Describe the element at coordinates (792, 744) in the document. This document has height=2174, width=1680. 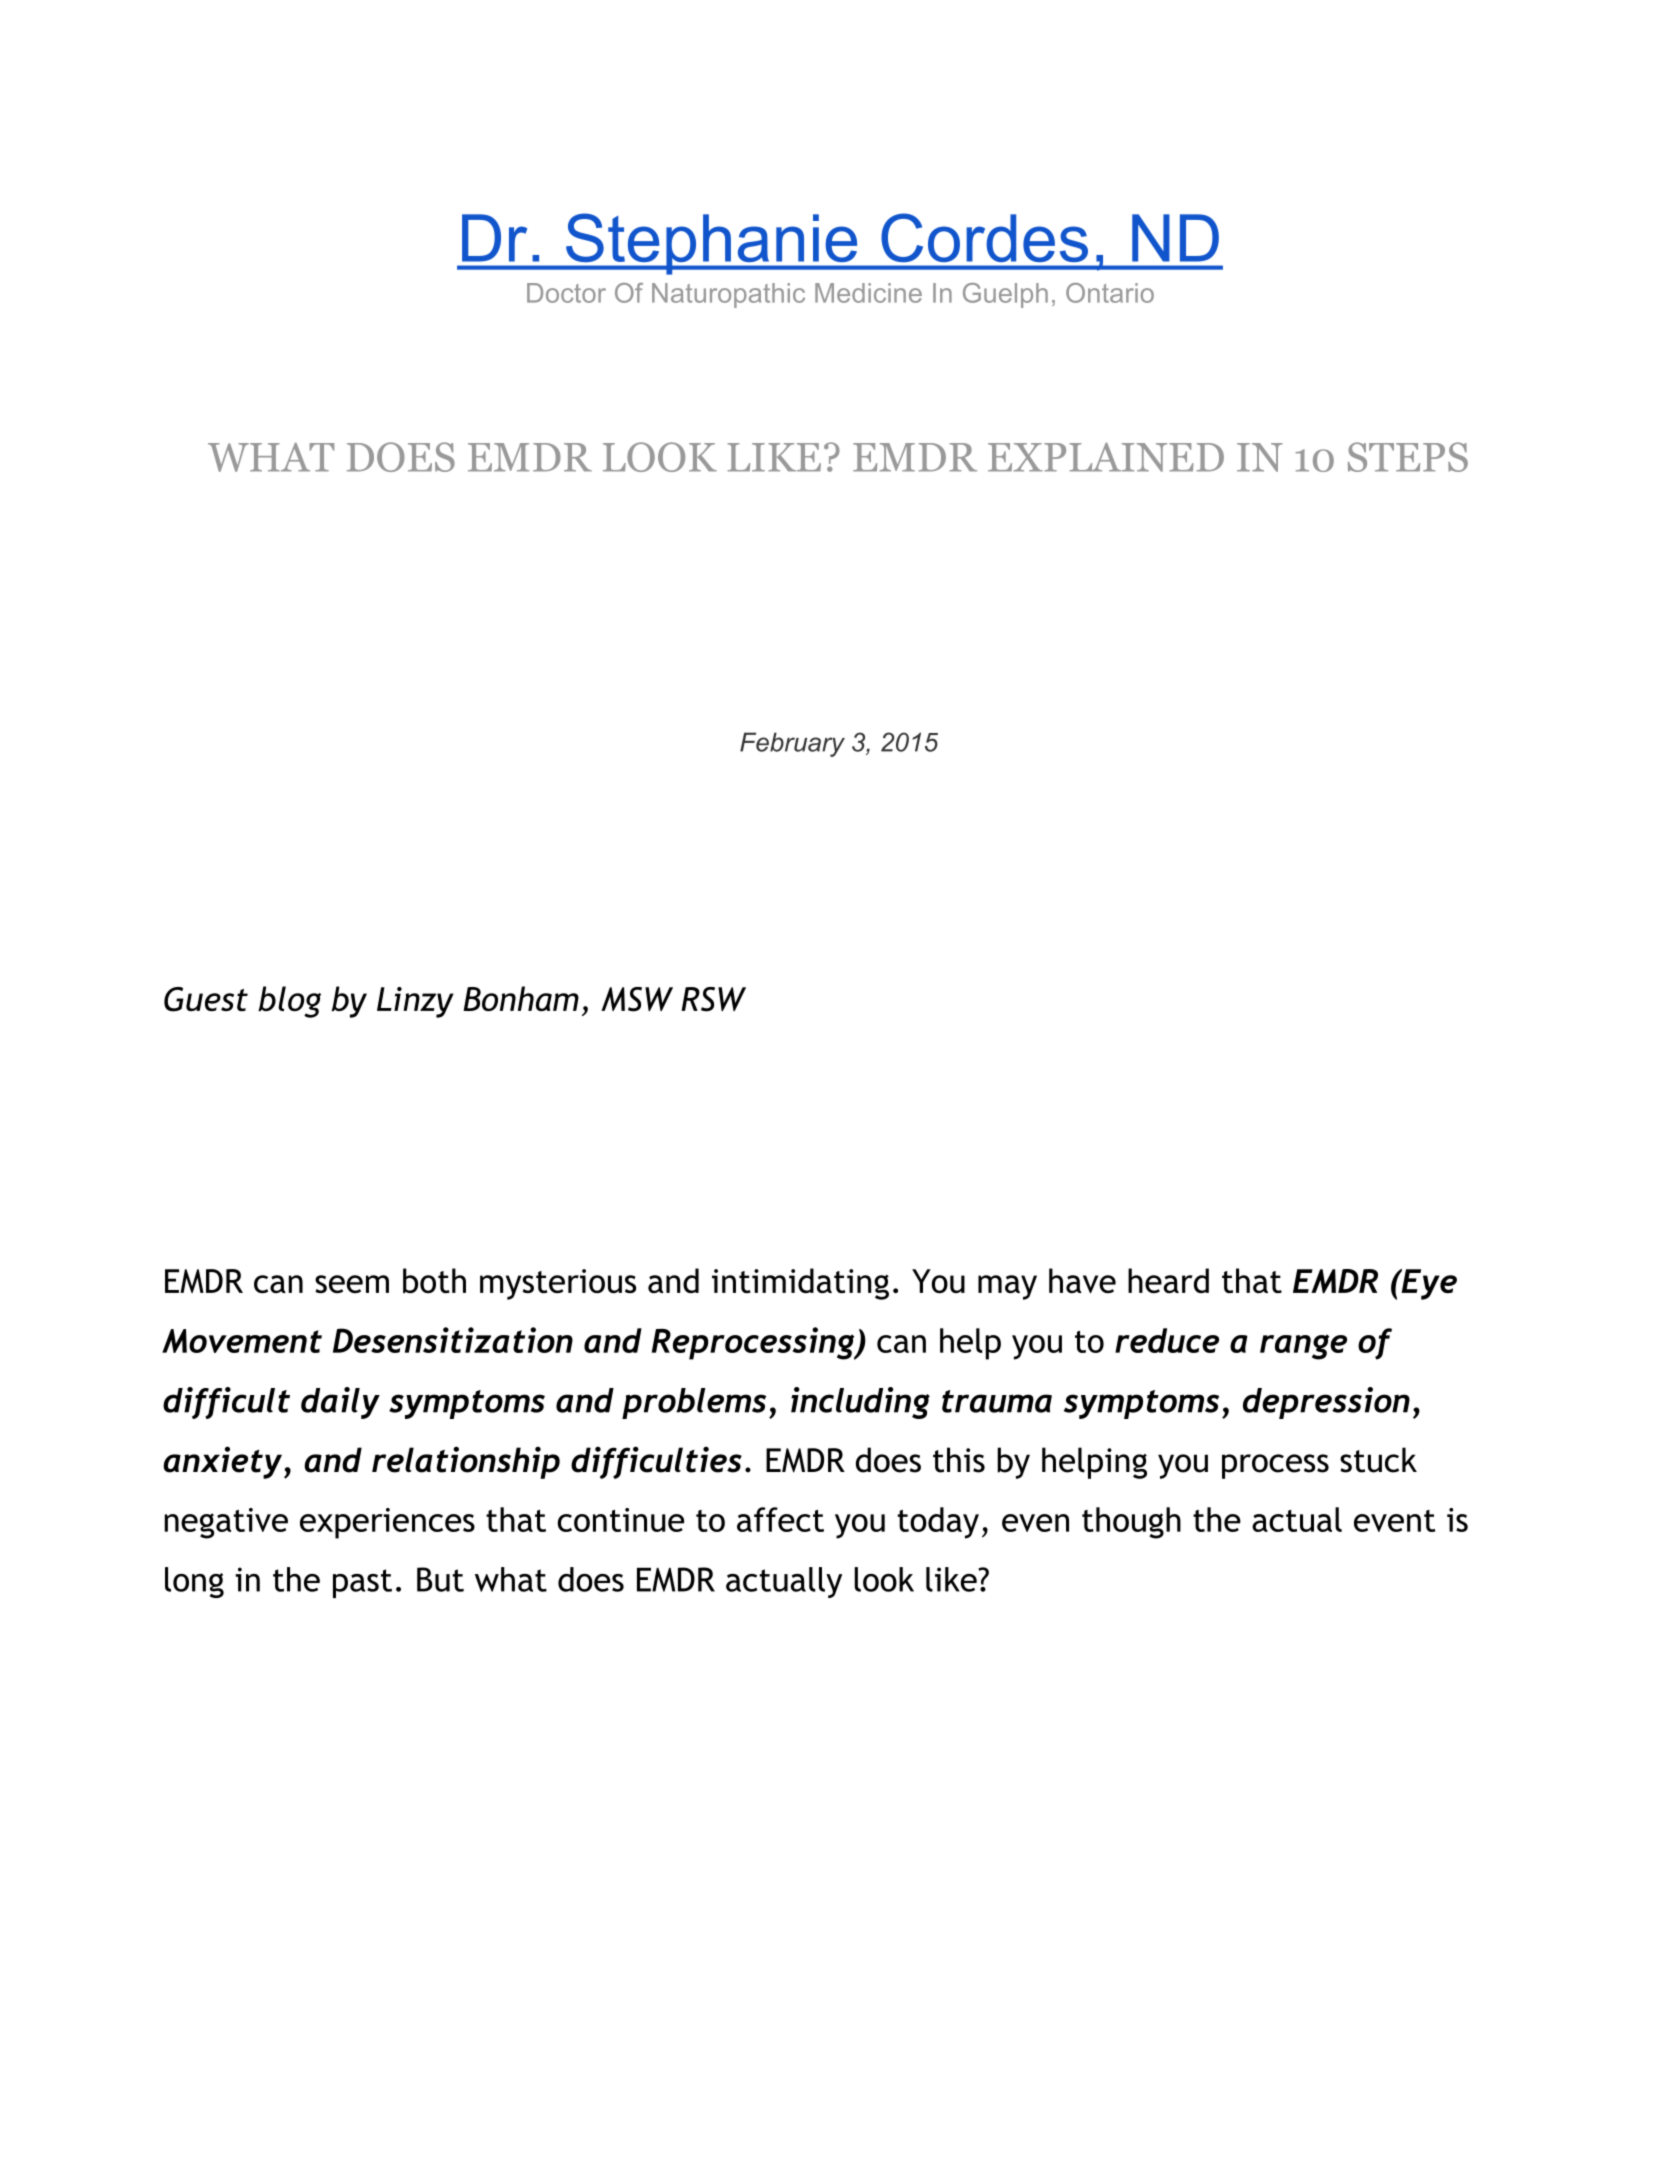
I see `February` at that location.
